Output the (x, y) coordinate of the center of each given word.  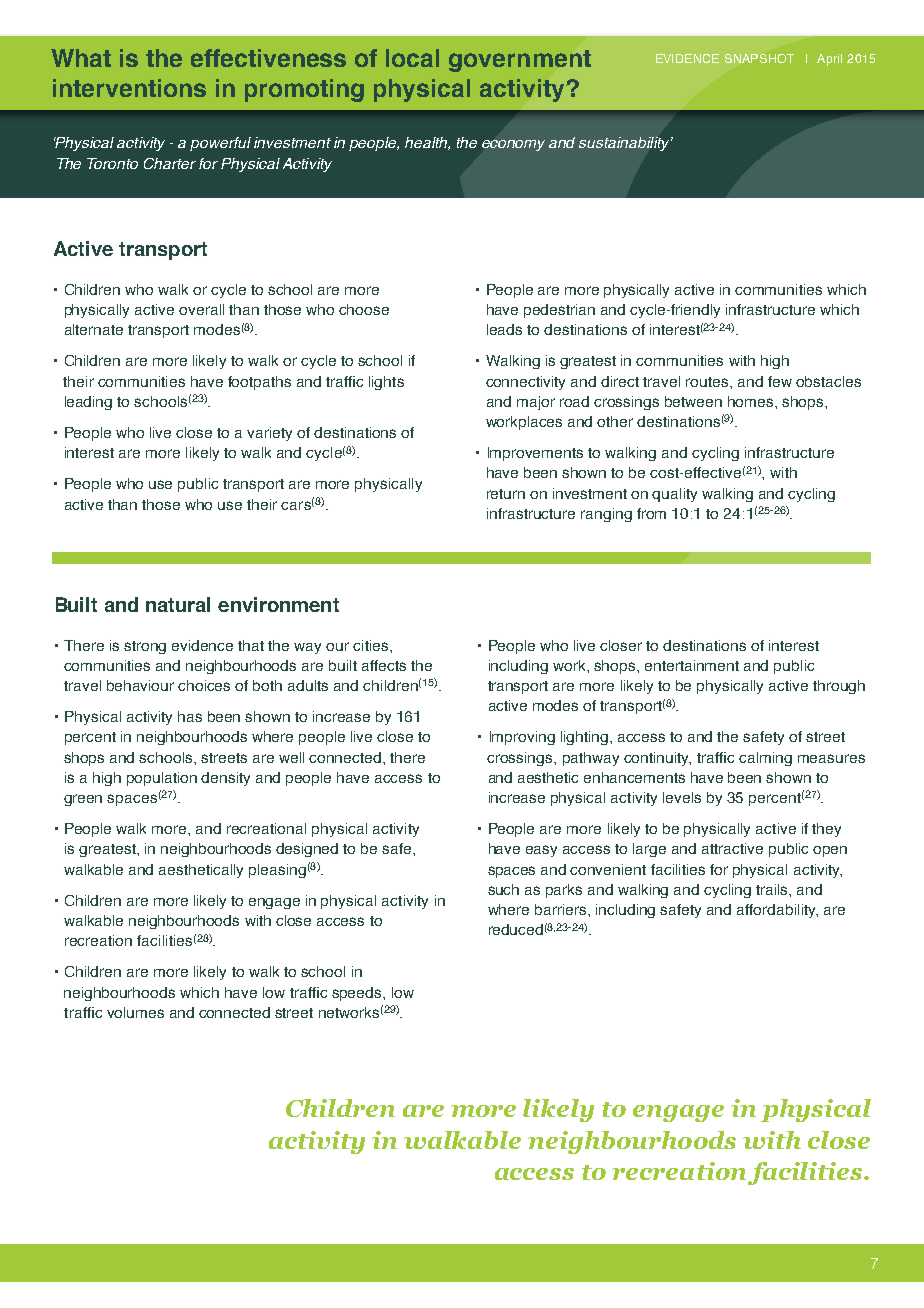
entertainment (692, 665)
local (412, 58)
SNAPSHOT (759, 58)
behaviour (140, 685)
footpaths (259, 383)
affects (384, 665)
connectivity (525, 383)
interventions (129, 88)
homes (752, 401)
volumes (135, 1012)
